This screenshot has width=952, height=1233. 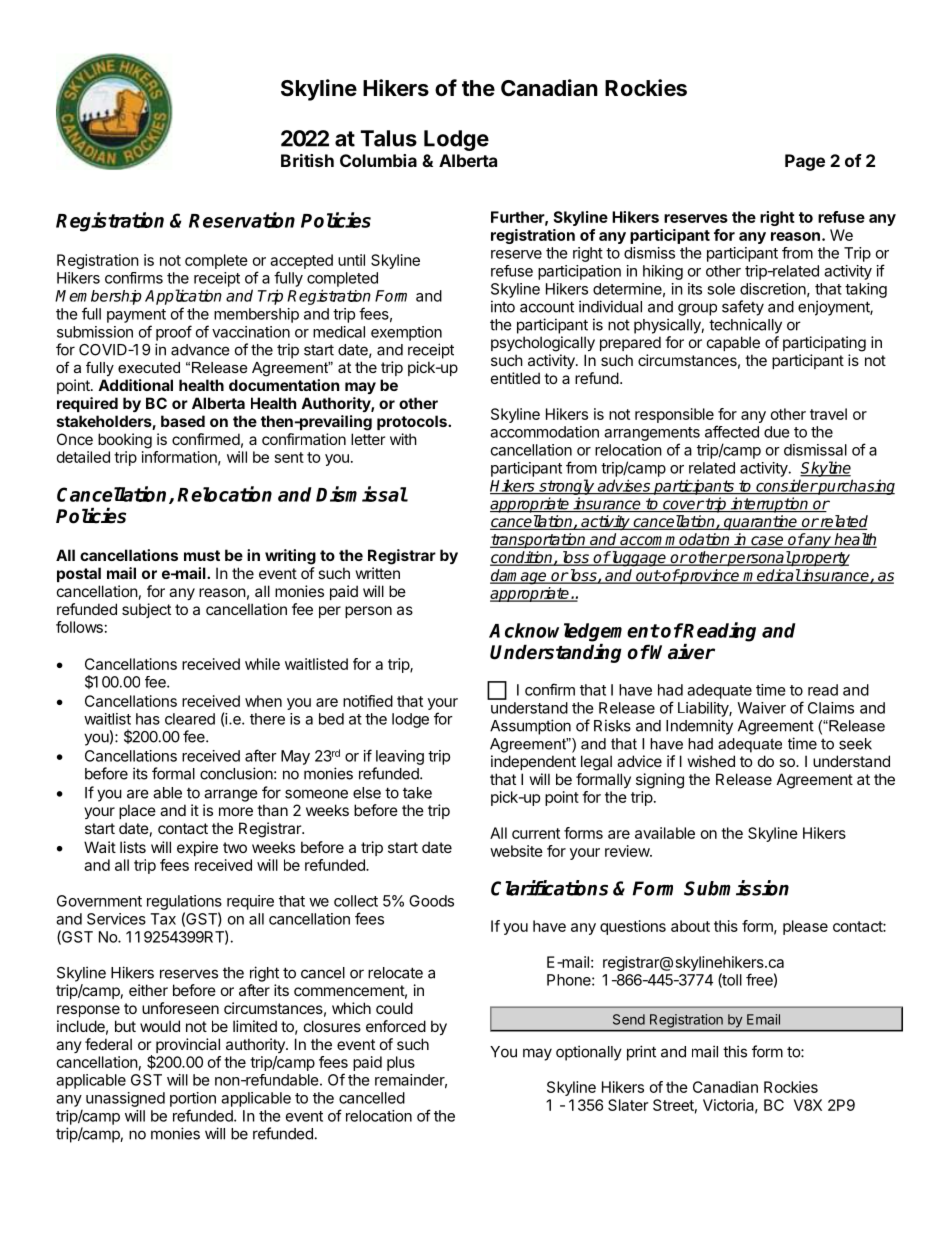 I want to click on technically, so click(x=745, y=326).
